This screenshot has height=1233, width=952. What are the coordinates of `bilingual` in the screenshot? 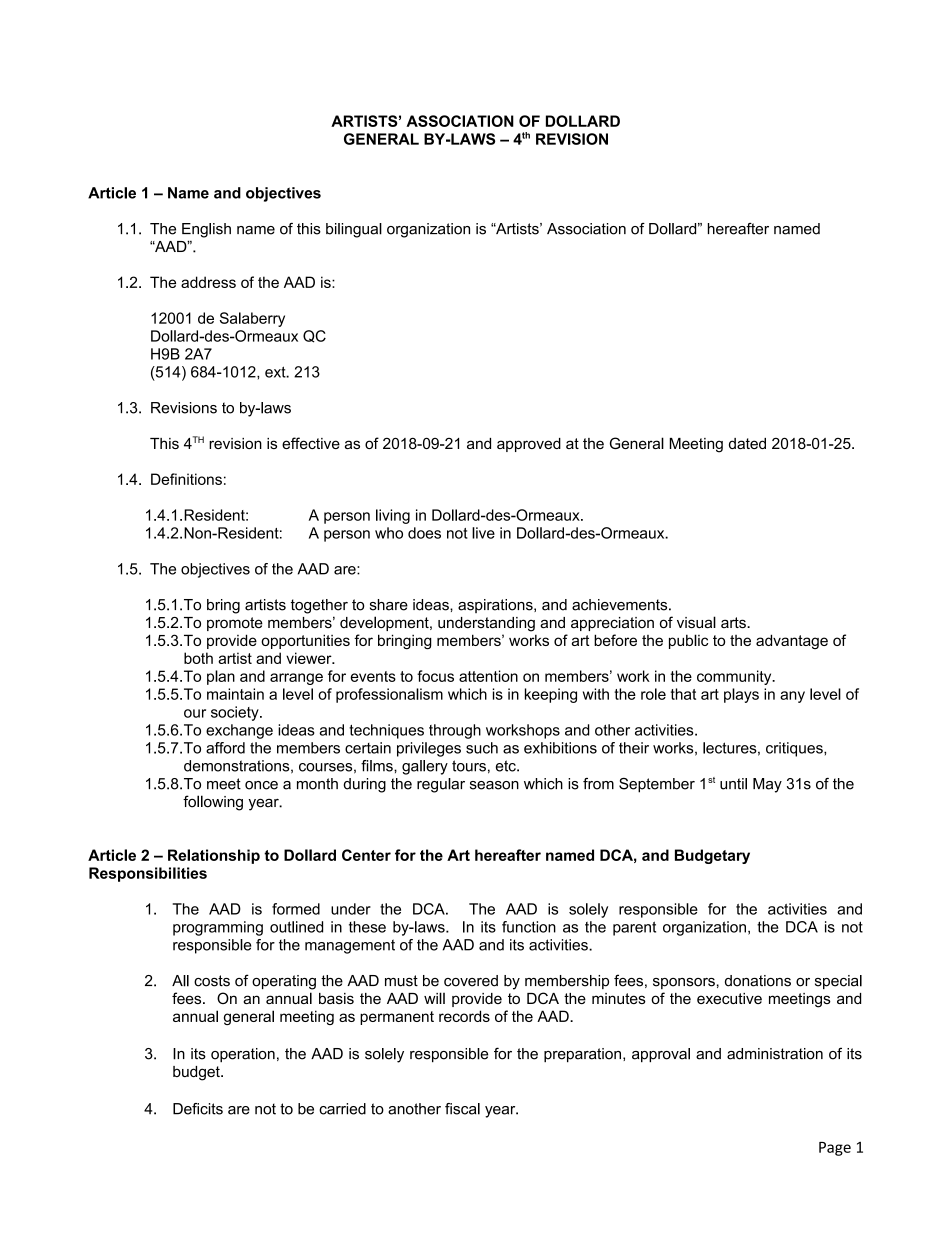 It's located at (354, 230).
